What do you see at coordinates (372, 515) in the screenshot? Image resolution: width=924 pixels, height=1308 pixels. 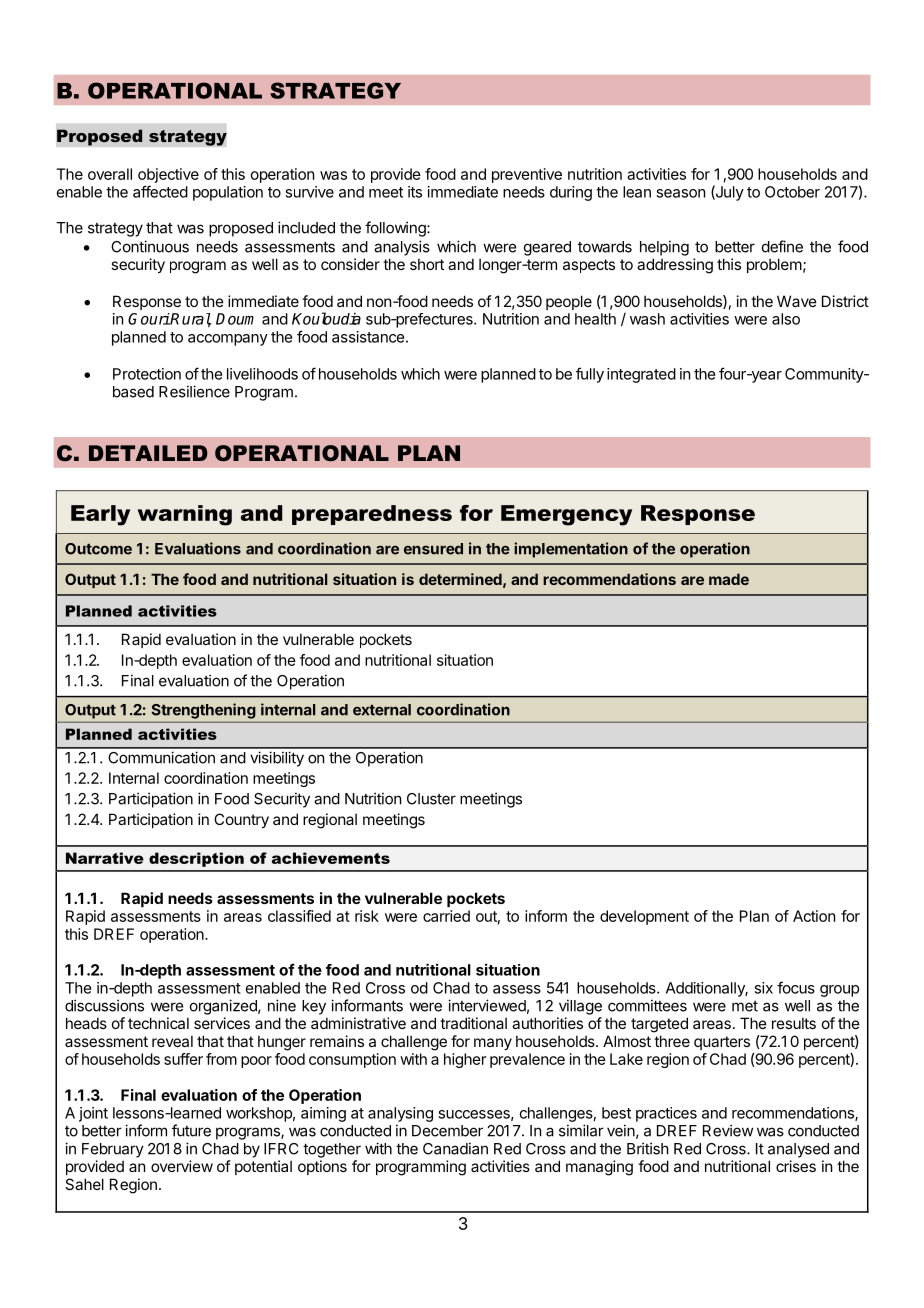 I see `preparedness` at bounding box center [372, 515].
